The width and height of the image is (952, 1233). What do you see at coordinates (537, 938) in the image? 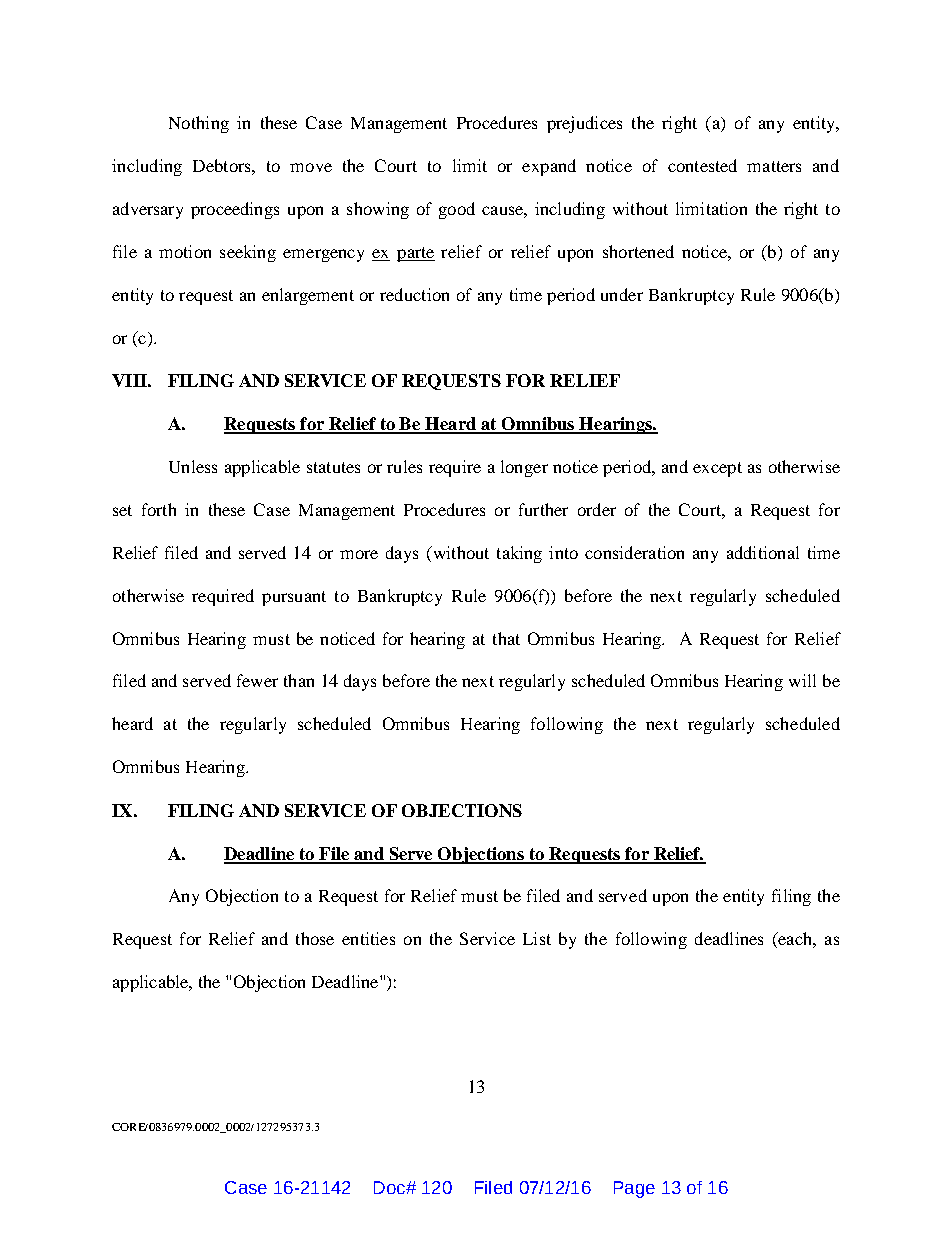
I see `List` at bounding box center [537, 938].
